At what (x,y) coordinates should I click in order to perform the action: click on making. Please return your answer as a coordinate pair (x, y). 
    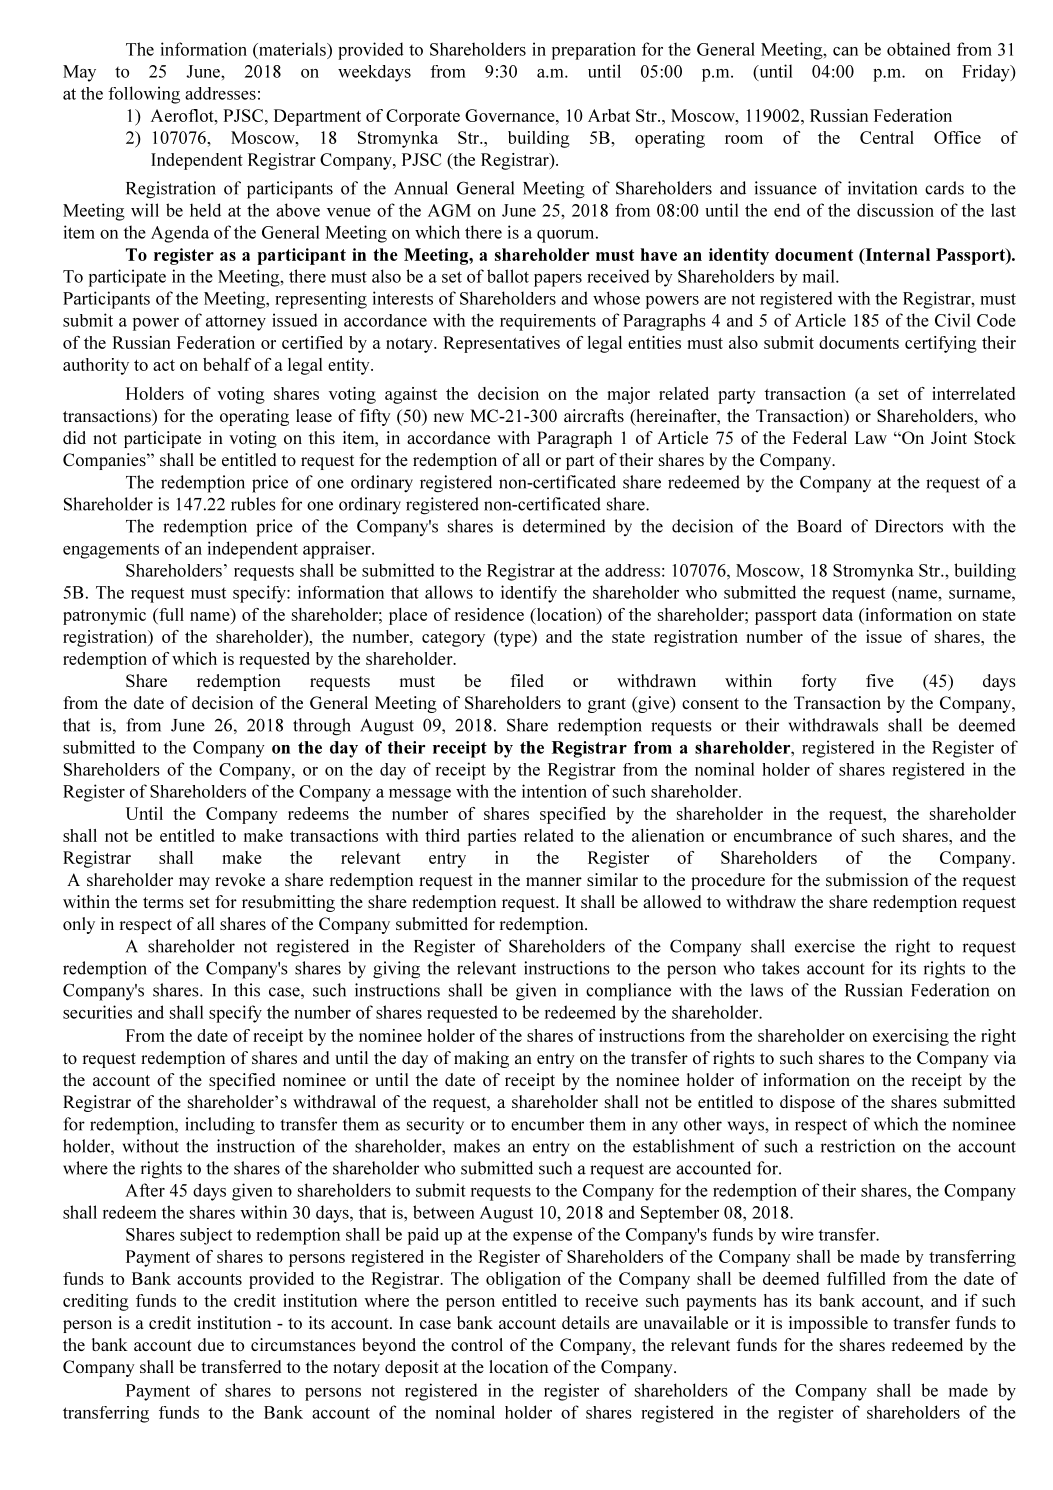
    Looking at the image, I should click on (481, 1059).
